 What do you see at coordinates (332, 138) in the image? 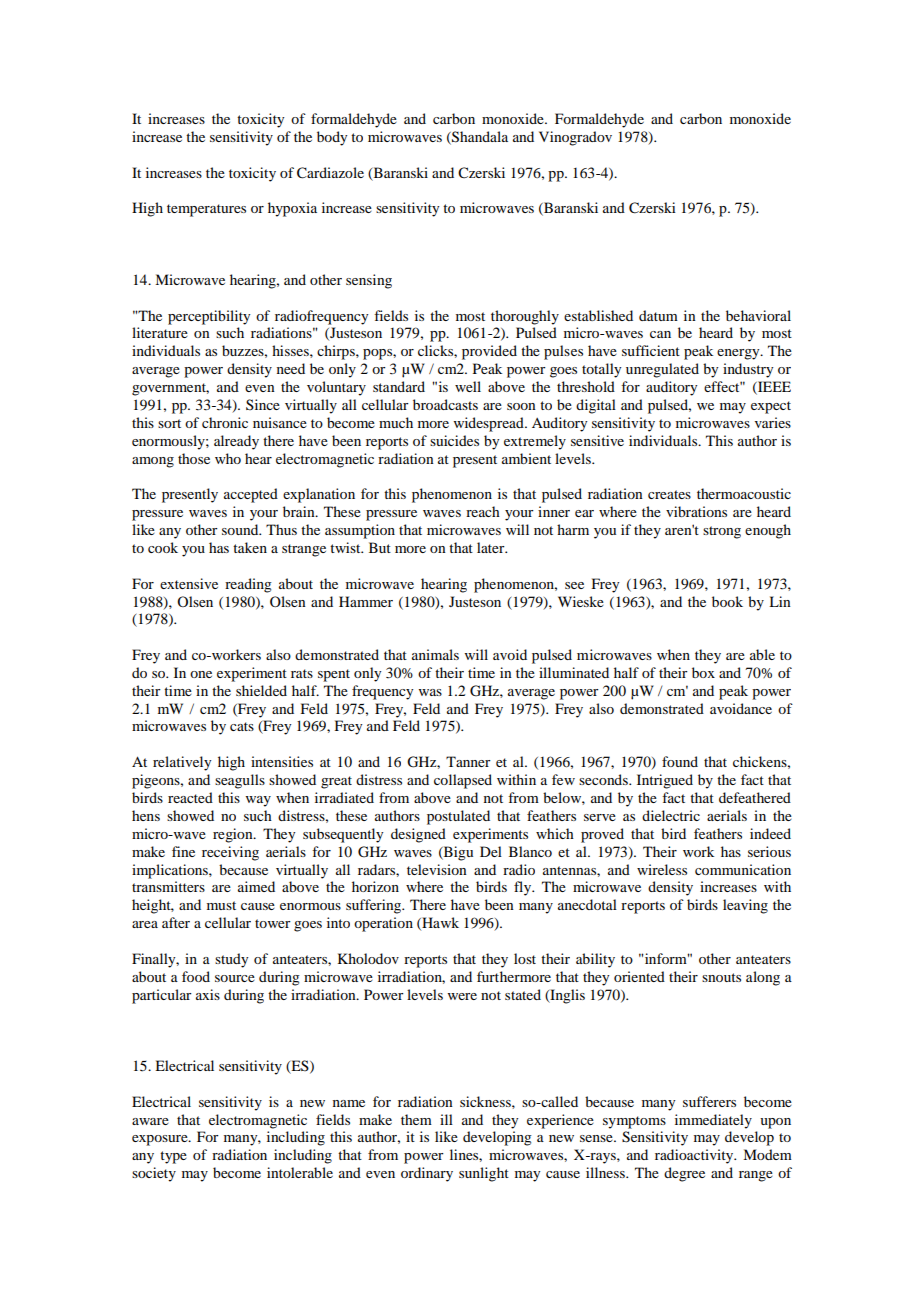
I see `body` at bounding box center [332, 138].
